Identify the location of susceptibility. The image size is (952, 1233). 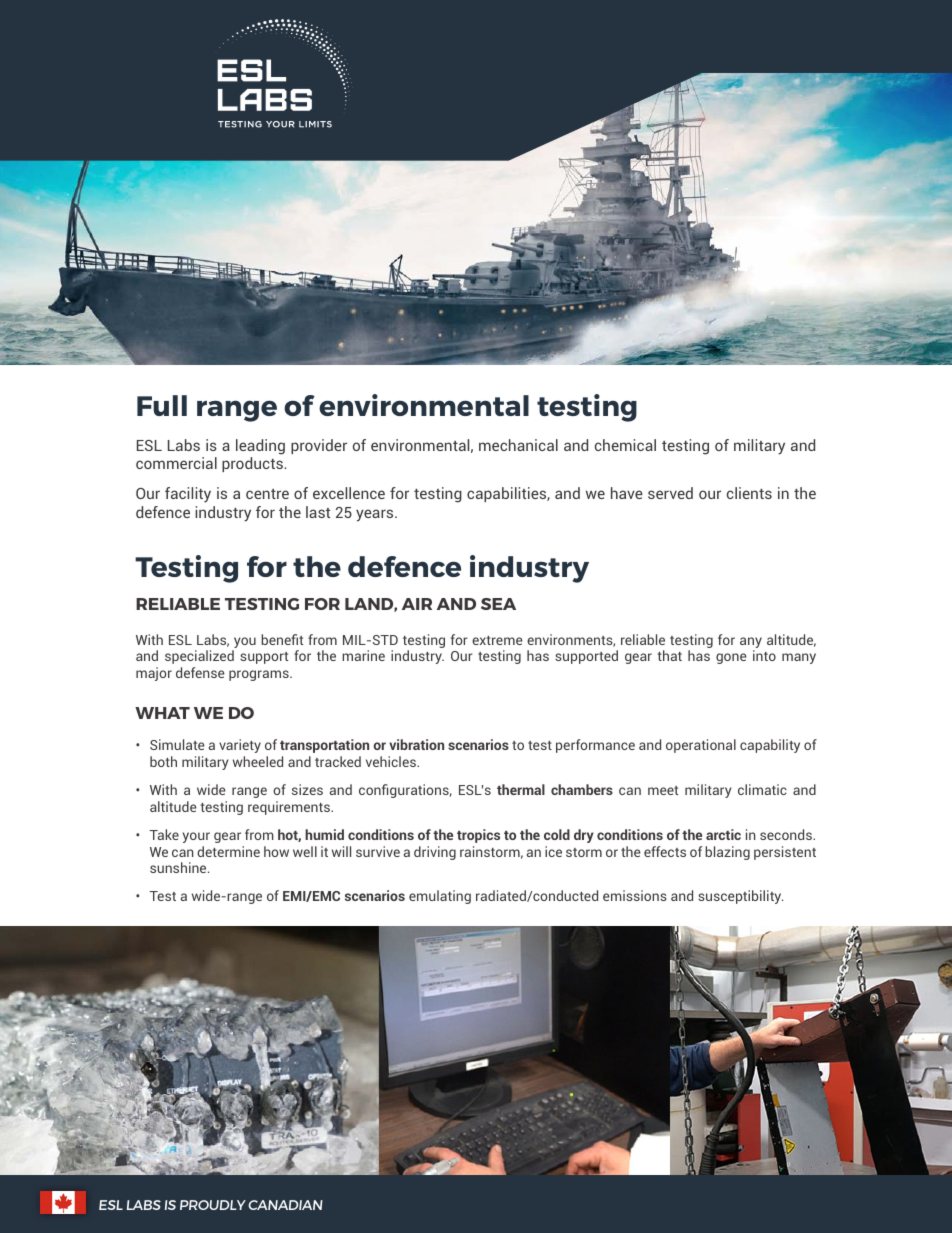
(740, 897).
